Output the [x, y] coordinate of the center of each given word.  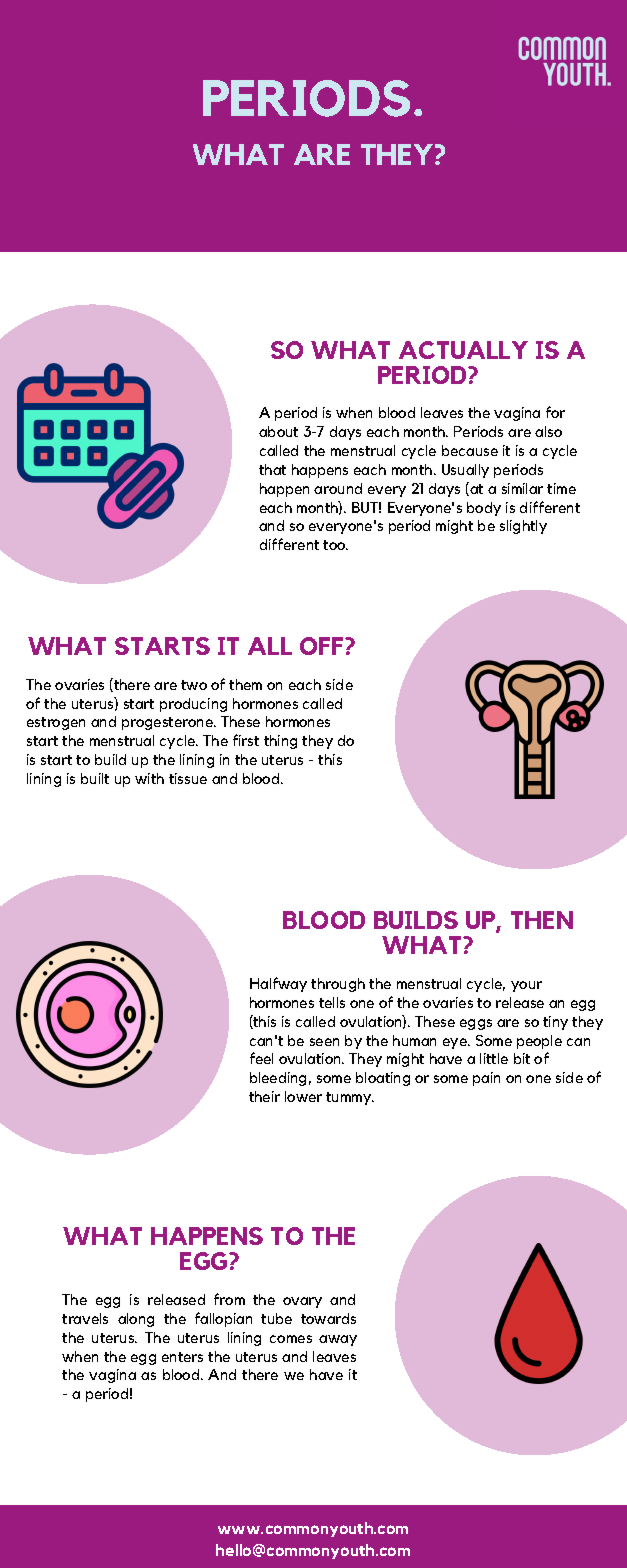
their [264, 1096]
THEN [542, 920]
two [194, 685]
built [95, 778]
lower [303, 1096]
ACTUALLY [463, 350]
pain [486, 1079]
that [272, 469]
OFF [323, 646]
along [136, 1320]
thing [280, 742]
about [278, 431]
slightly [523, 527]
